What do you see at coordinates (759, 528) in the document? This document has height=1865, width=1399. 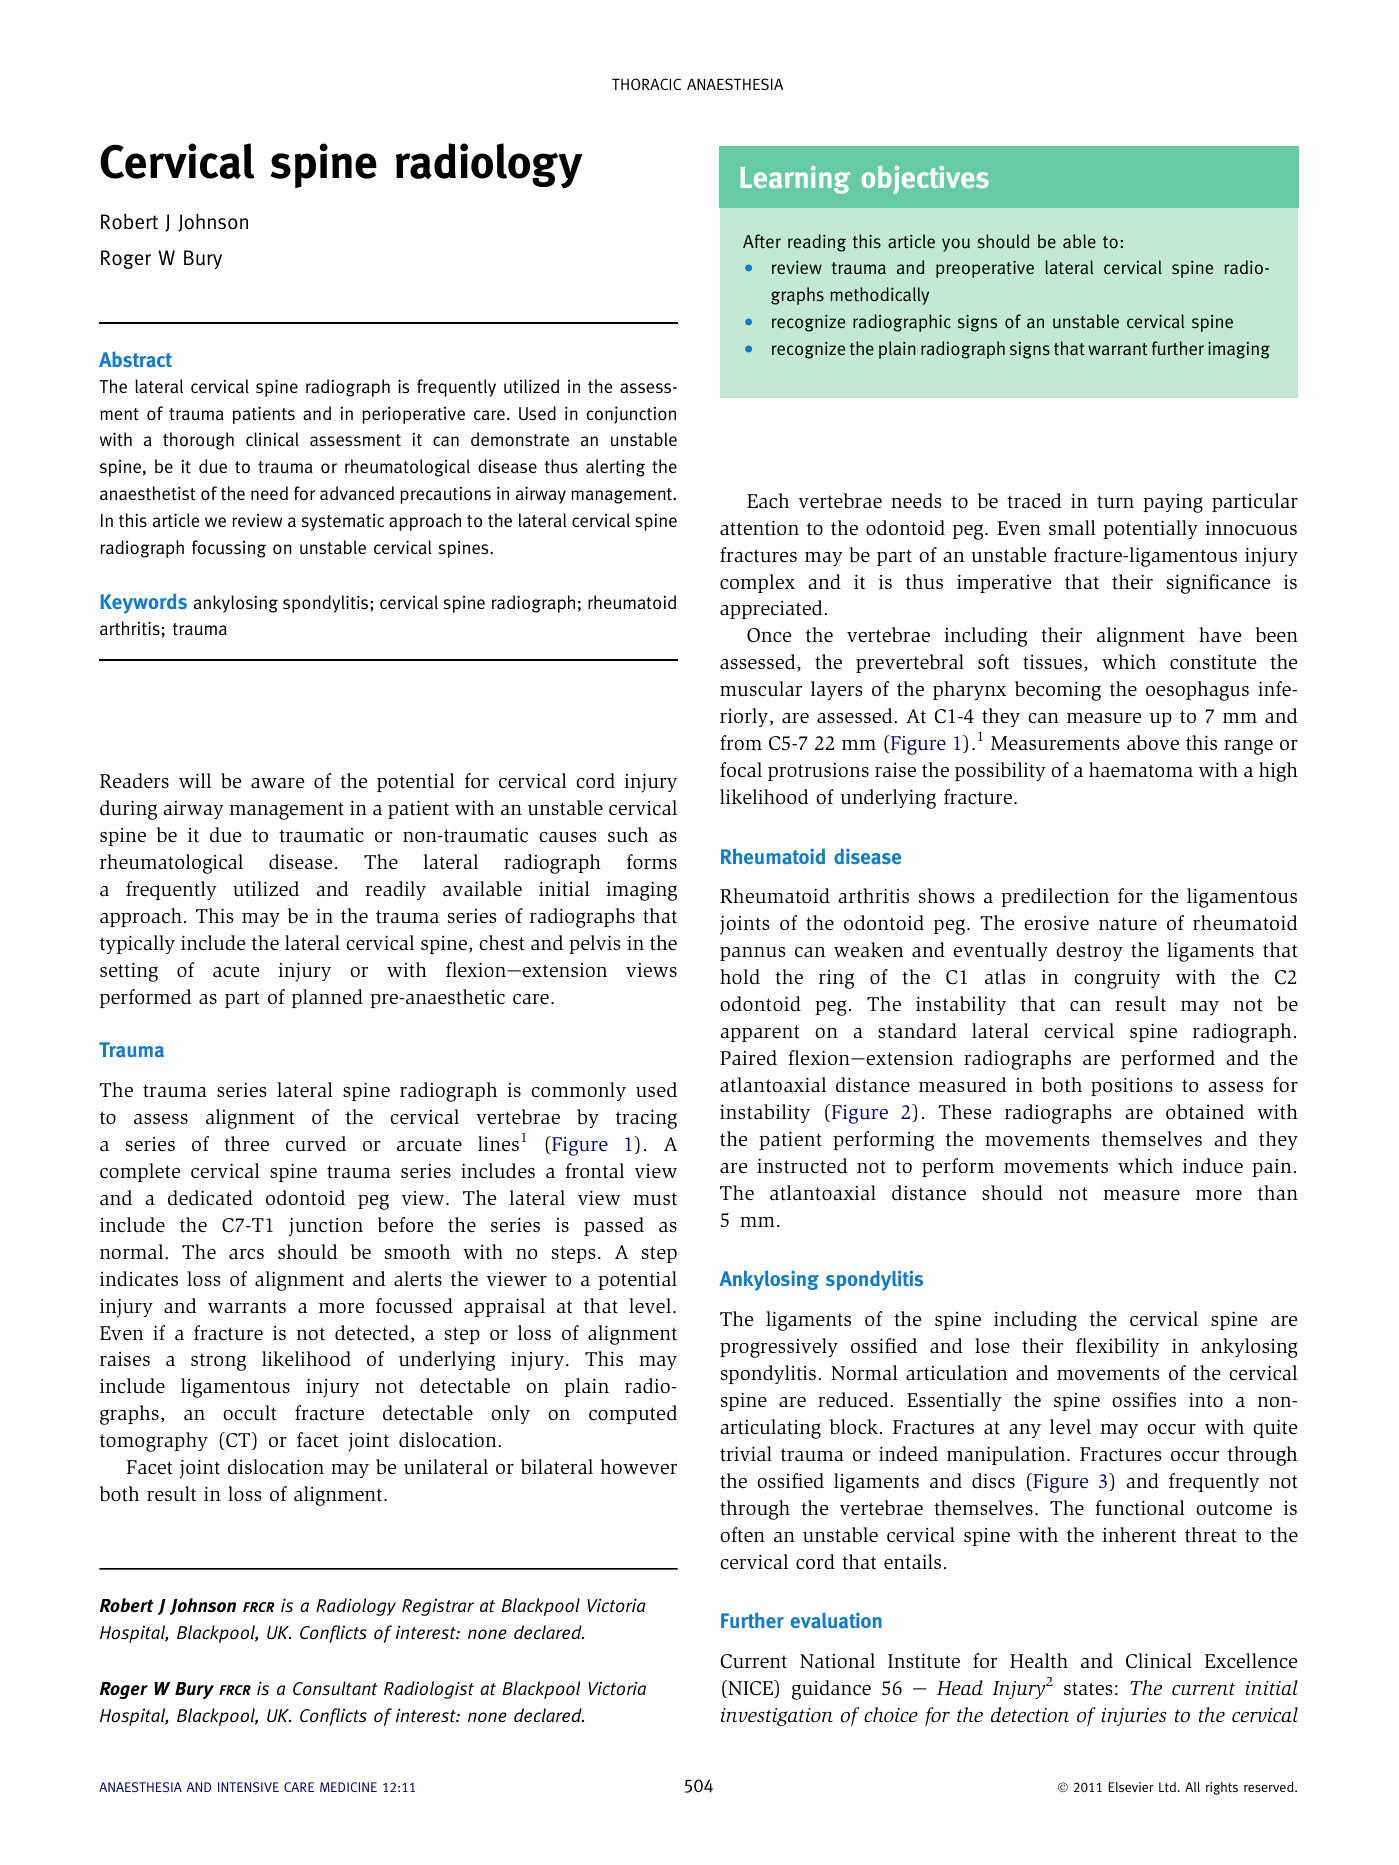 I see `attention` at bounding box center [759, 528].
